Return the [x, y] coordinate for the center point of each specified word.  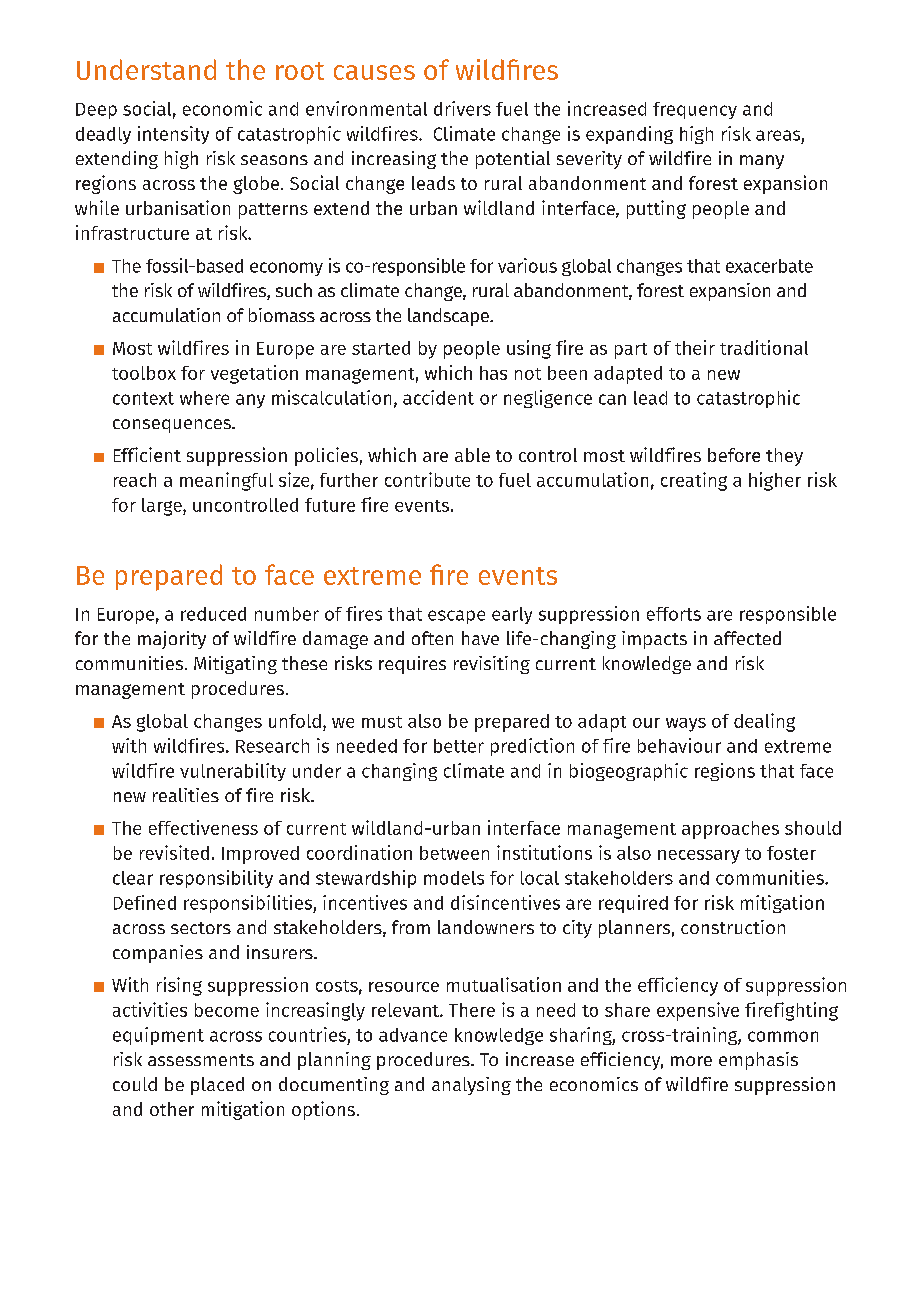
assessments [201, 1060]
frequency [695, 110]
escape [456, 617]
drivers [462, 108]
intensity [173, 135]
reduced [213, 614]
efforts [674, 614]
